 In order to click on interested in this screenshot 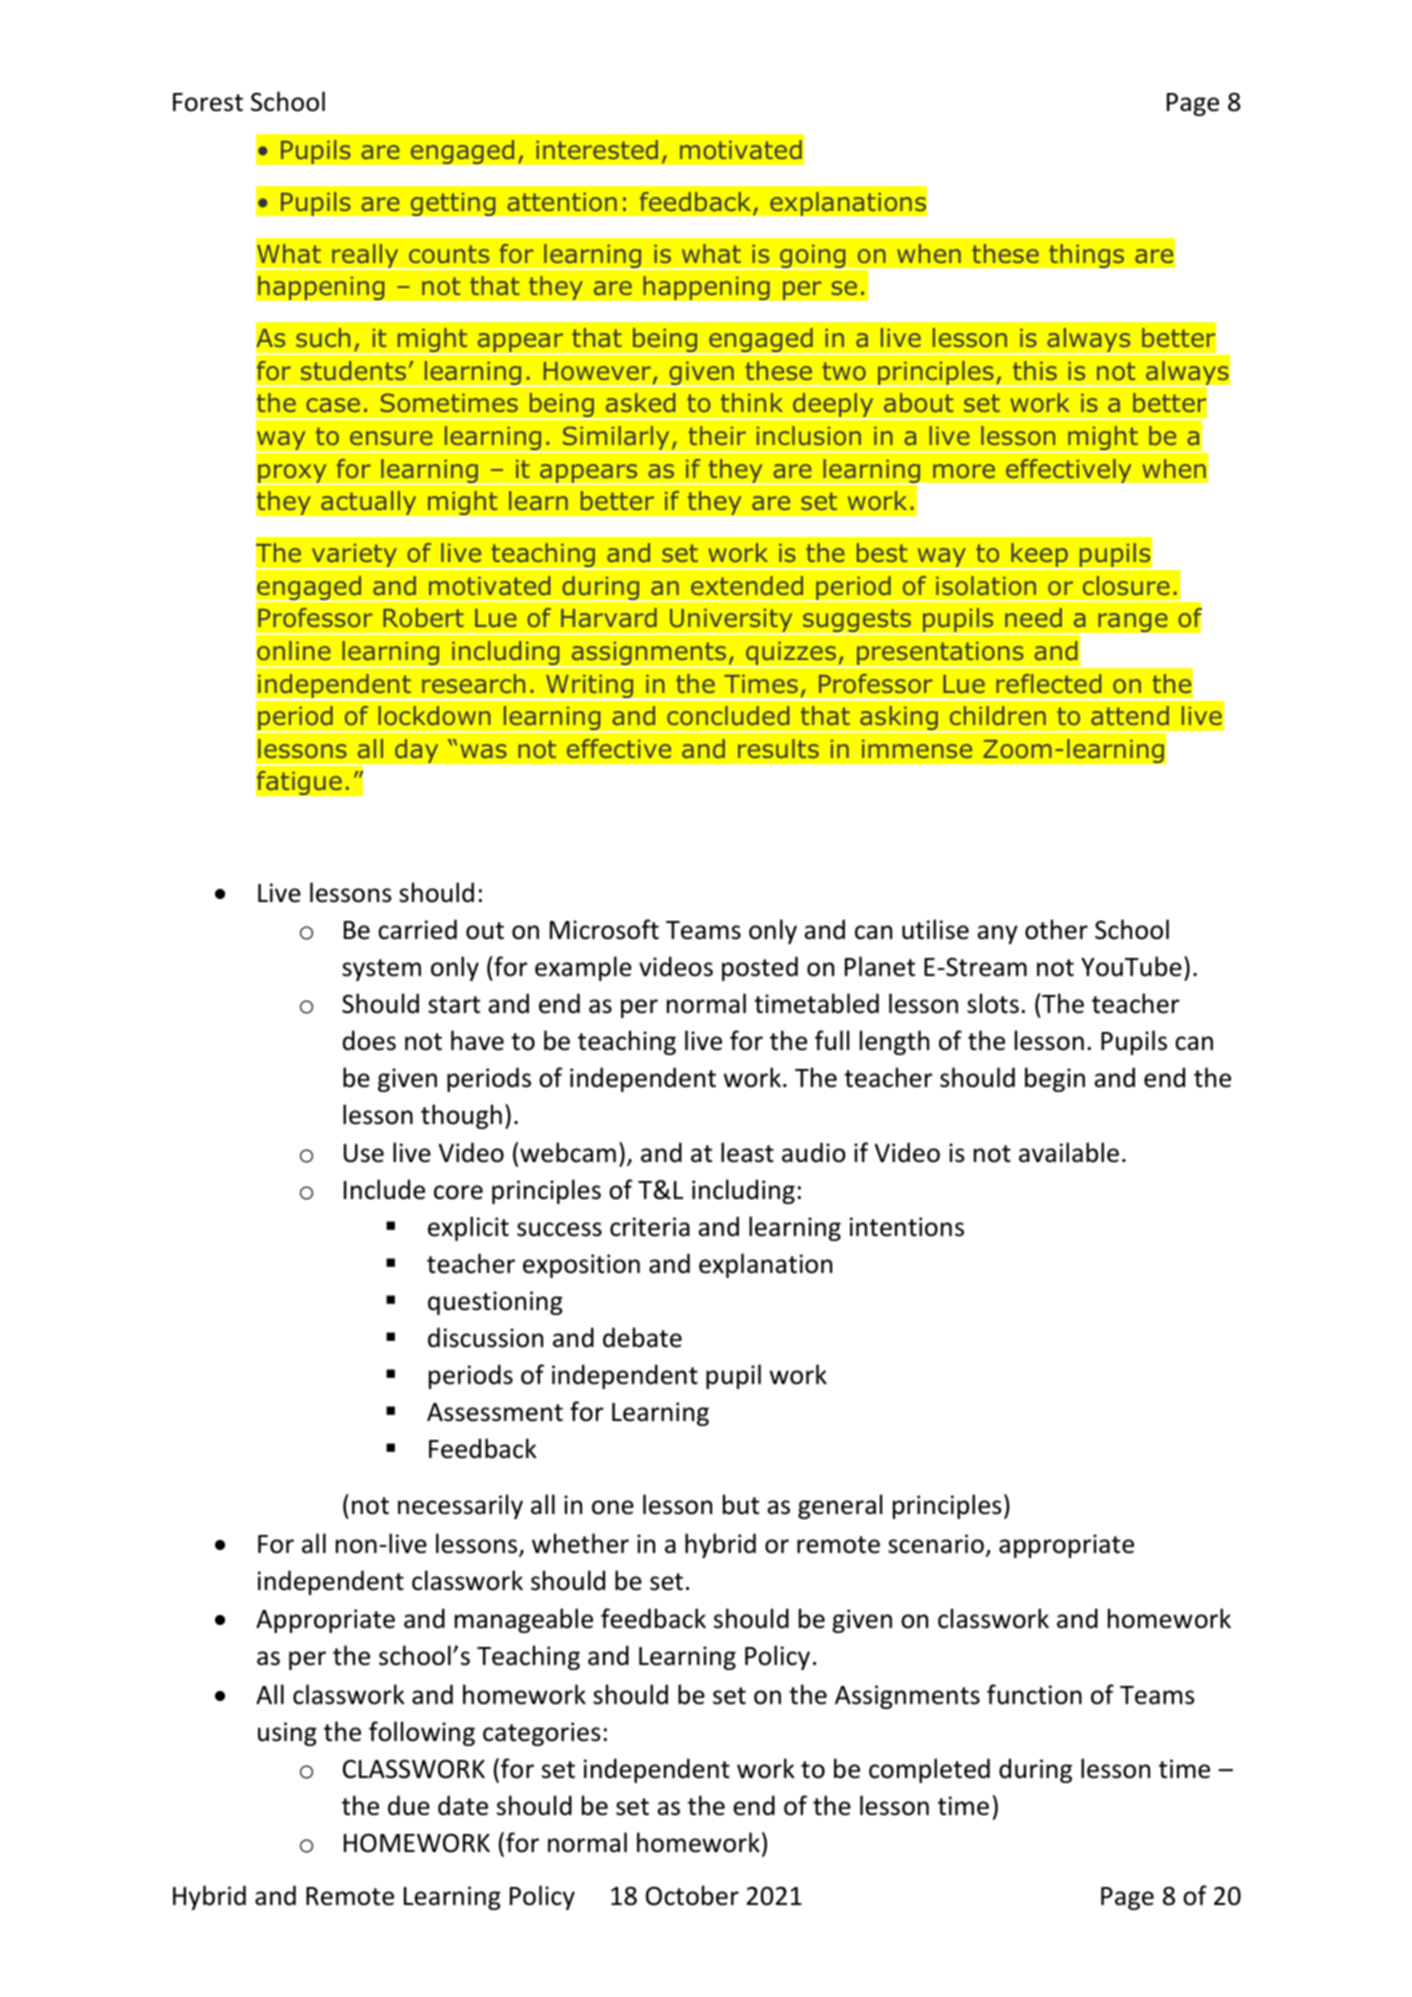, I will do `click(597, 149)`.
